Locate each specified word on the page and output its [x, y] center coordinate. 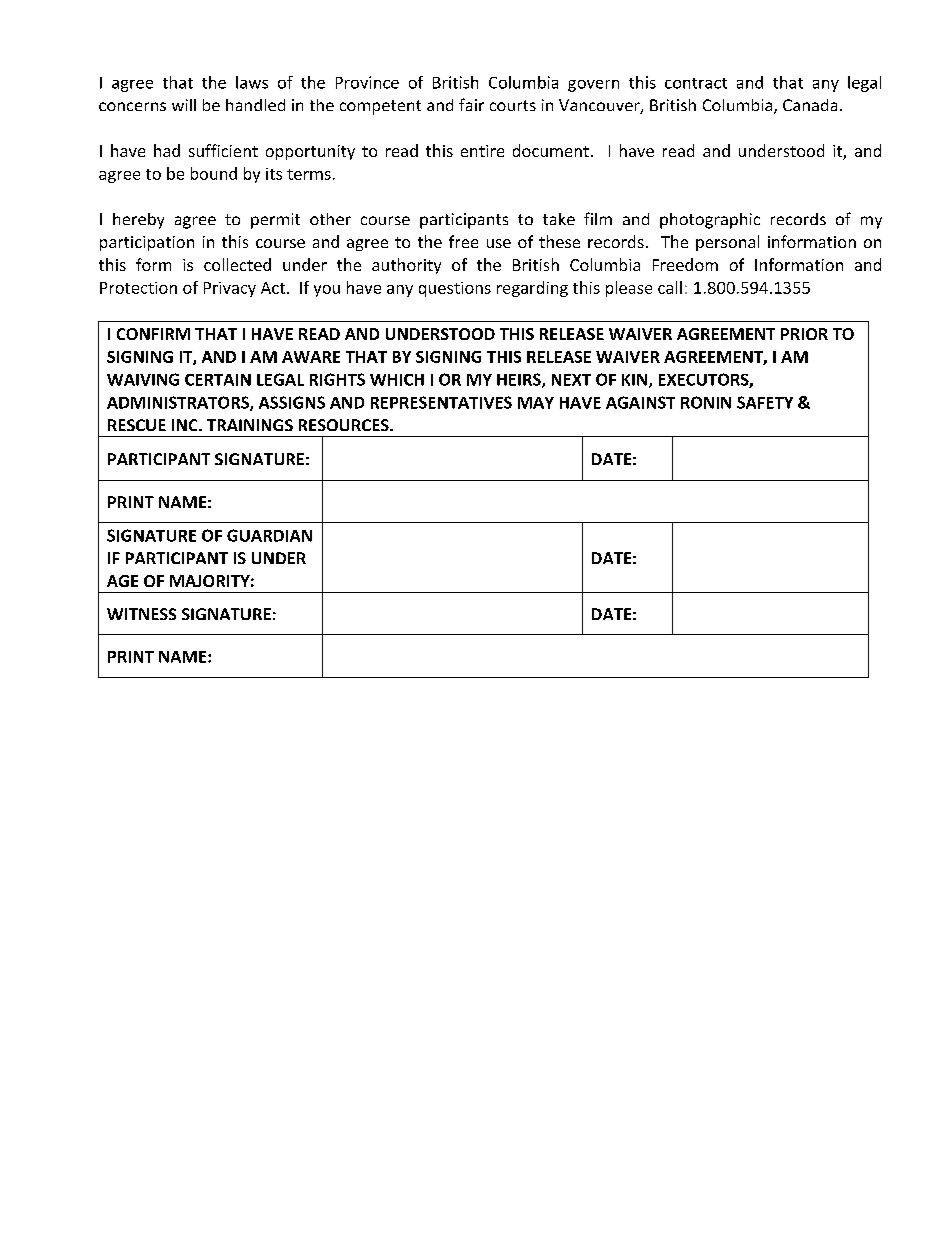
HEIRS [520, 380]
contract [696, 83]
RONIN [706, 402]
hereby [138, 221]
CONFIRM [153, 334]
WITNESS [141, 614]
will [184, 105]
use [499, 243]
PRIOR [804, 334]
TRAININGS [250, 425]
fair [471, 104]
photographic [710, 221]
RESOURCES [345, 425]
